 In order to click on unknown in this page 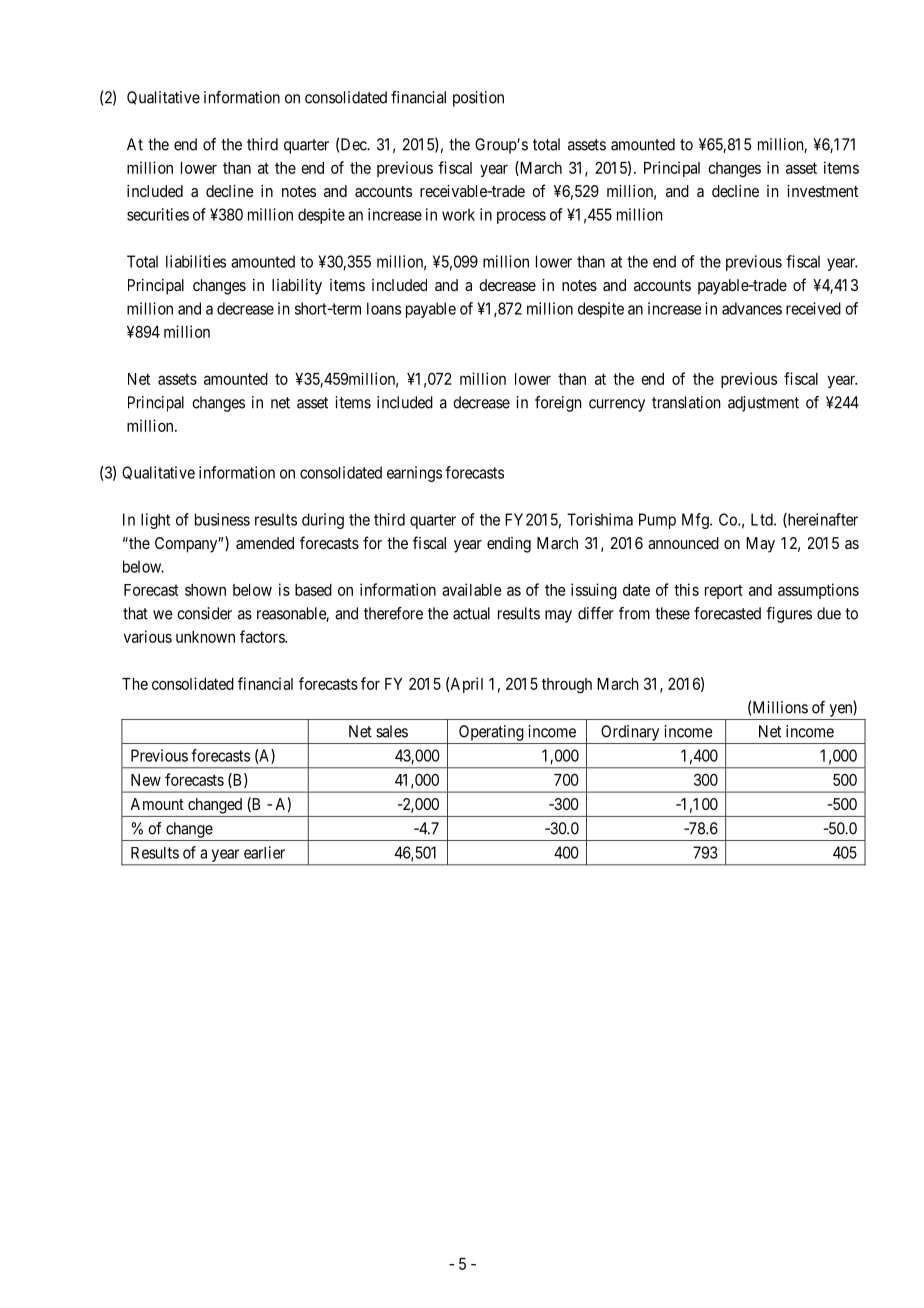, I will do `click(205, 637)`.
